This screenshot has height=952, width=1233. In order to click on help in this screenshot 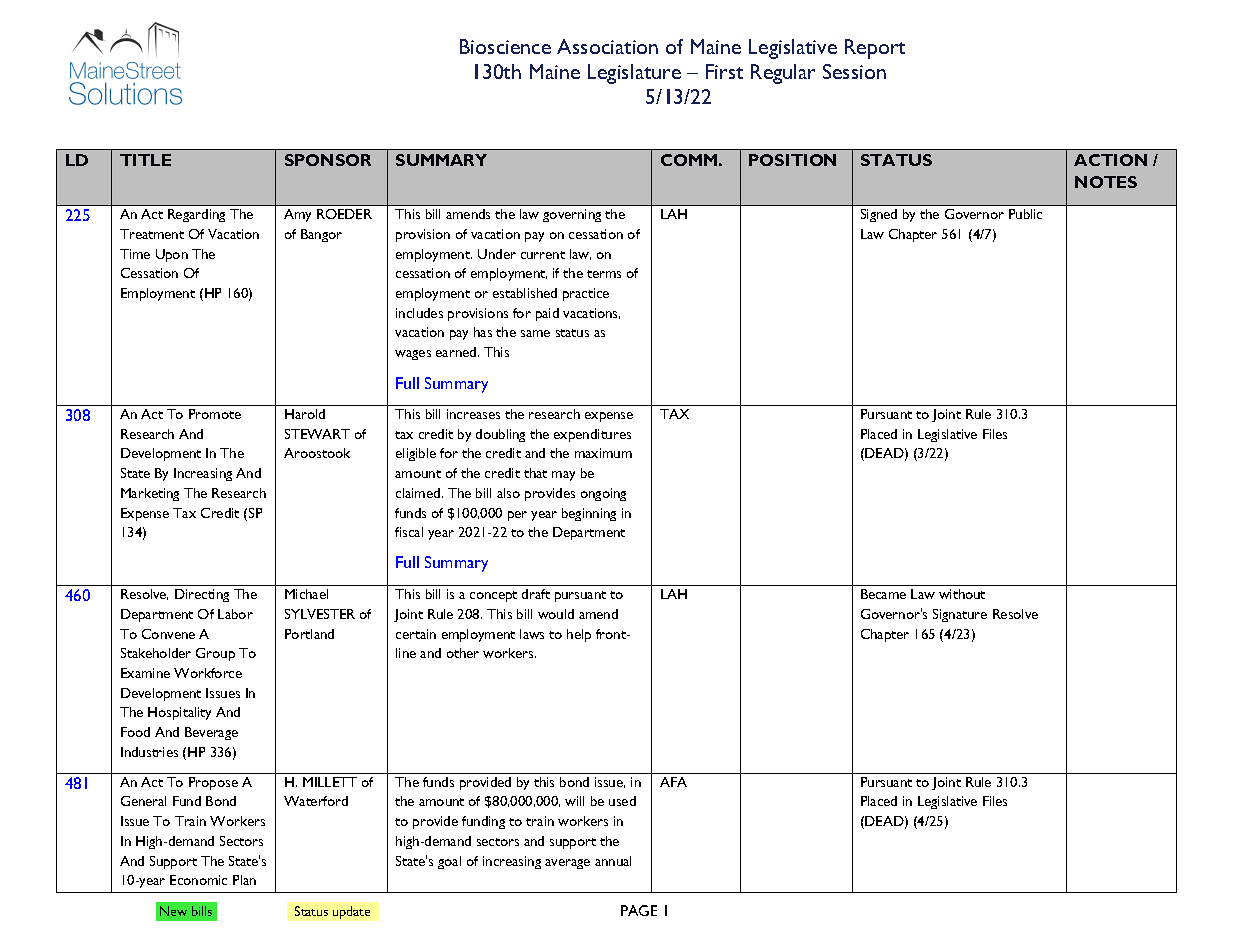, I will do `click(579, 635)`.
